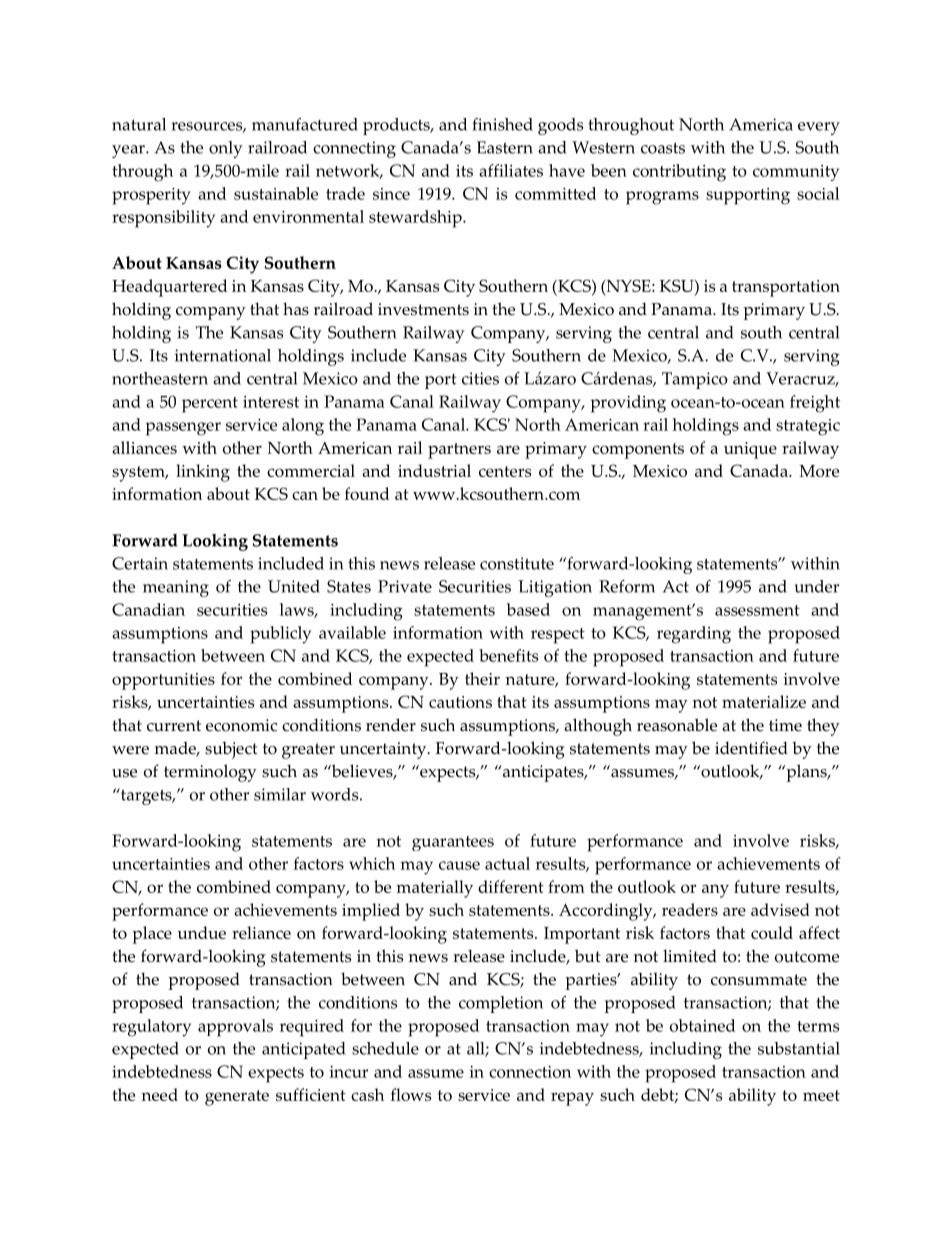 The width and height of the page is (952, 1233). Describe the element at coordinates (203, 473) in the page. I see `linking` at that location.
